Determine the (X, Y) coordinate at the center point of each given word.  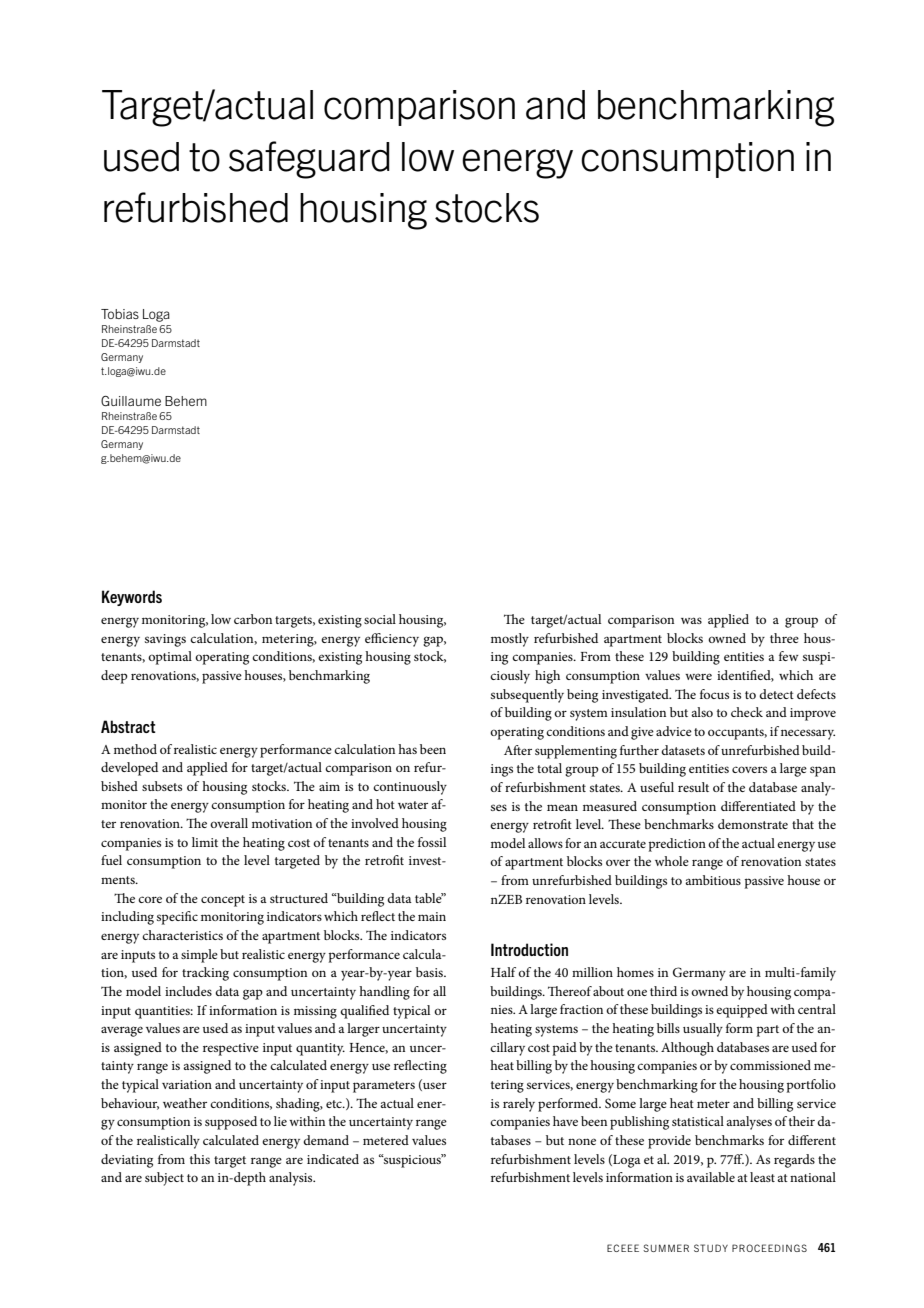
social (380, 619)
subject (164, 1179)
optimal (170, 658)
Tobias (120, 314)
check (747, 712)
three (784, 638)
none (582, 1141)
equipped (742, 1011)
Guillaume (131, 401)
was (691, 620)
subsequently (527, 696)
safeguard (309, 160)
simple (199, 956)
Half (503, 972)
